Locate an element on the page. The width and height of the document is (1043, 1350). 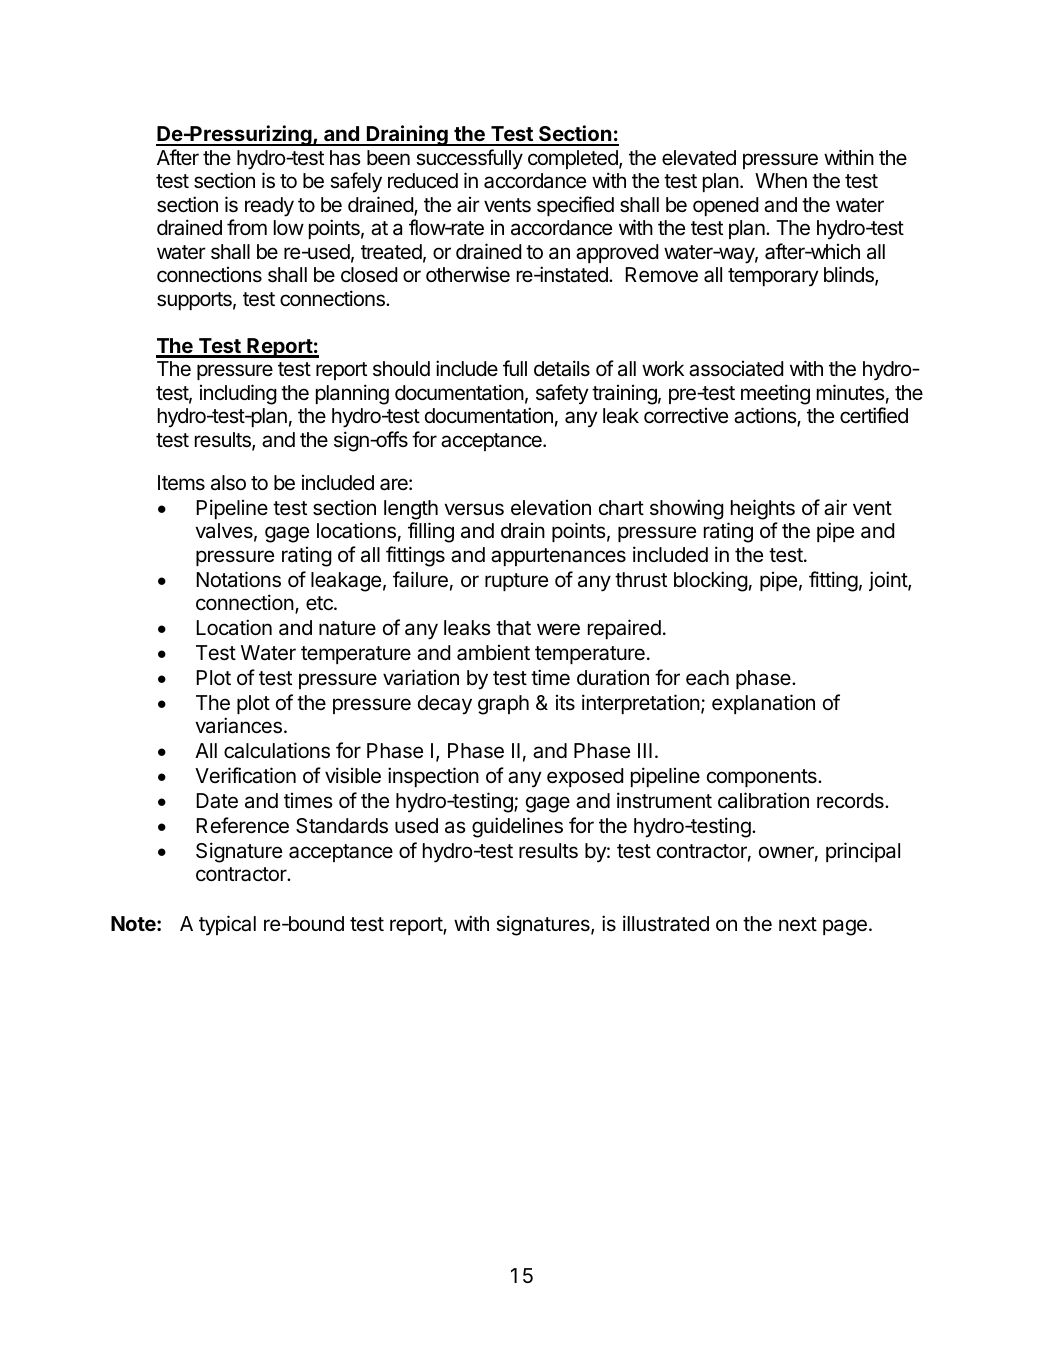
typical is located at coordinates (227, 925).
